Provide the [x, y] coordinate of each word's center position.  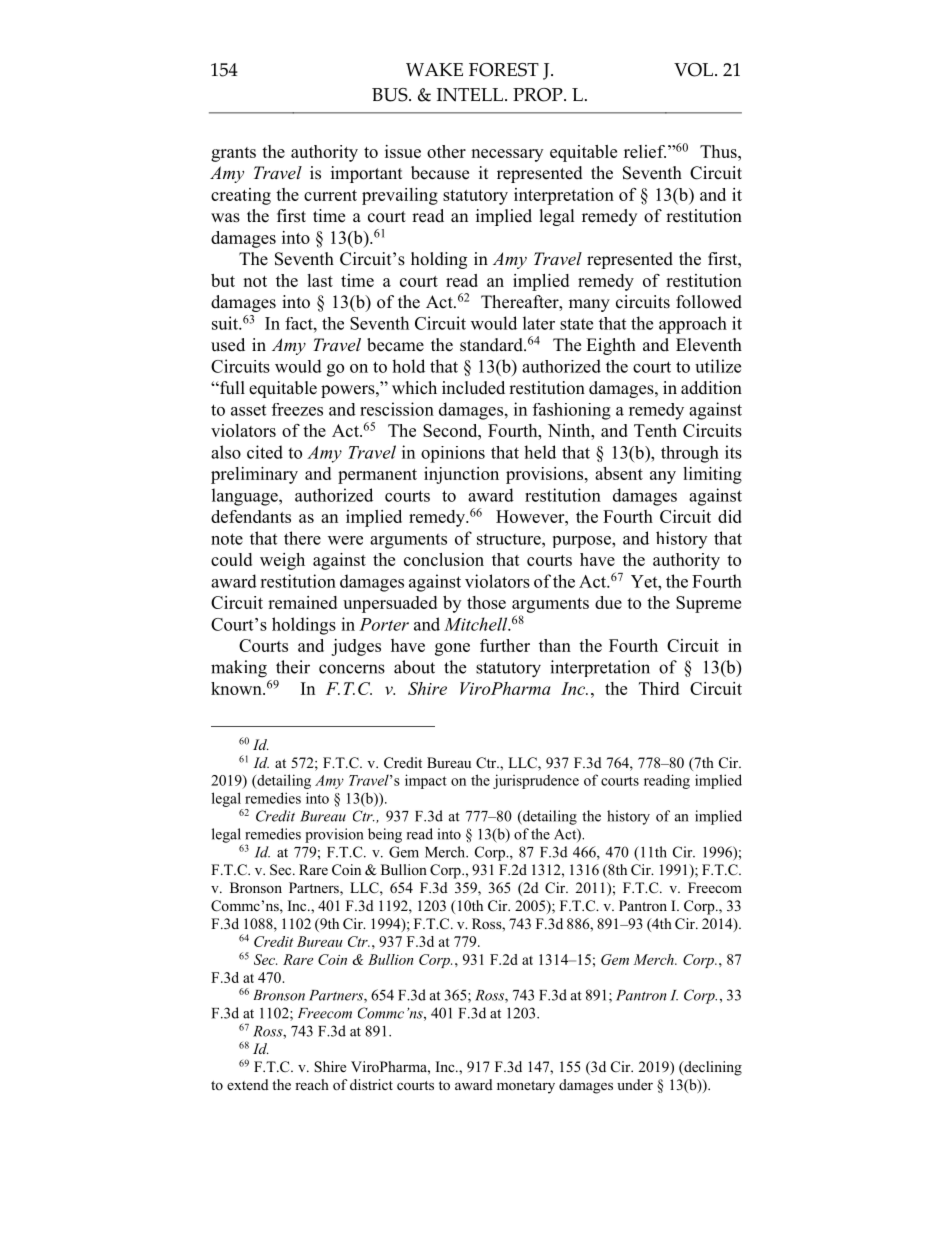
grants [233, 154]
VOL [693, 70]
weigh [282, 561]
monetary [526, 1087]
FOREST [504, 70]
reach [312, 1084]
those [486, 602]
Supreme [708, 604]
